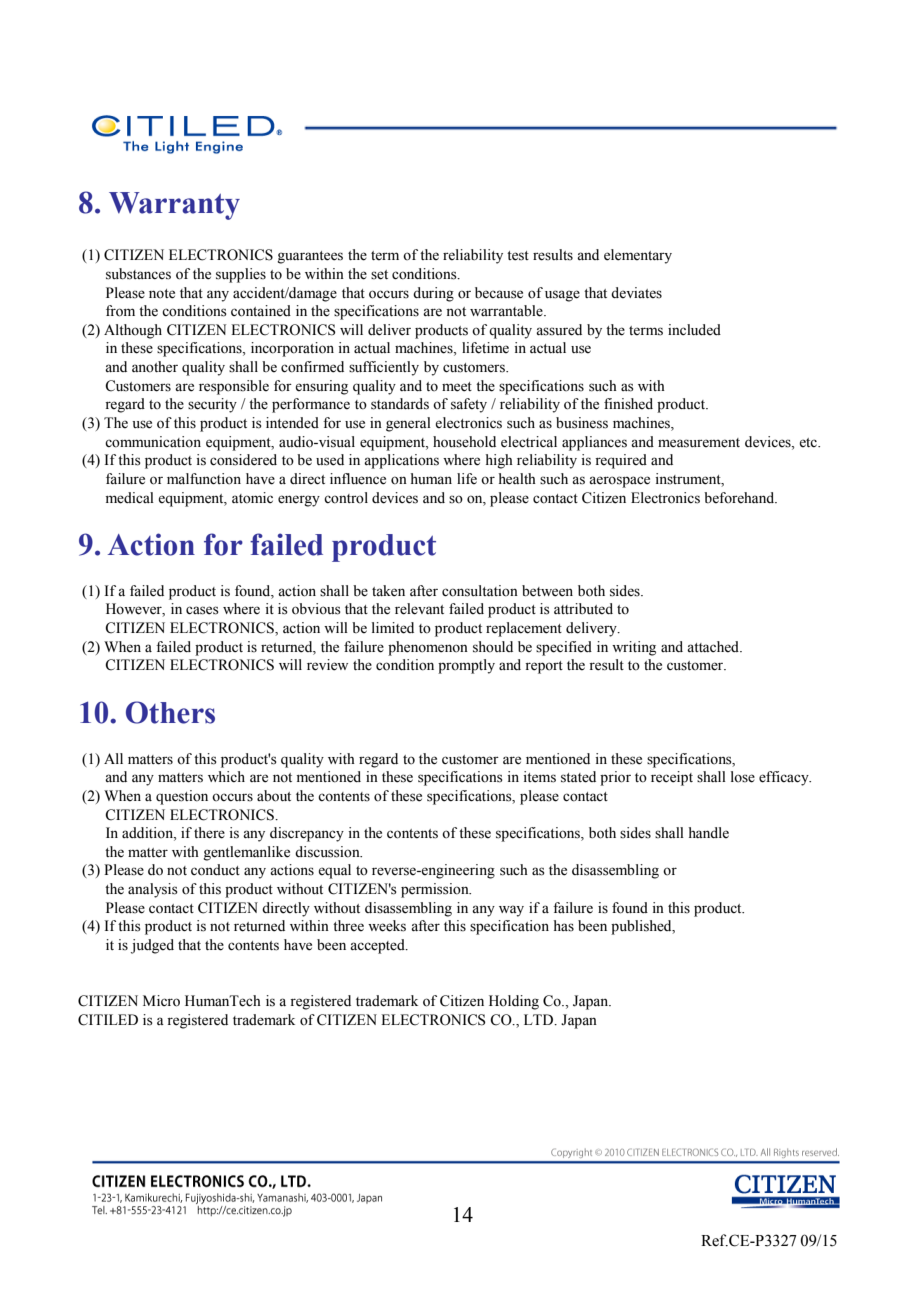  What do you see at coordinates (161, 1001) in the screenshot?
I see `Micro` at bounding box center [161, 1001].
